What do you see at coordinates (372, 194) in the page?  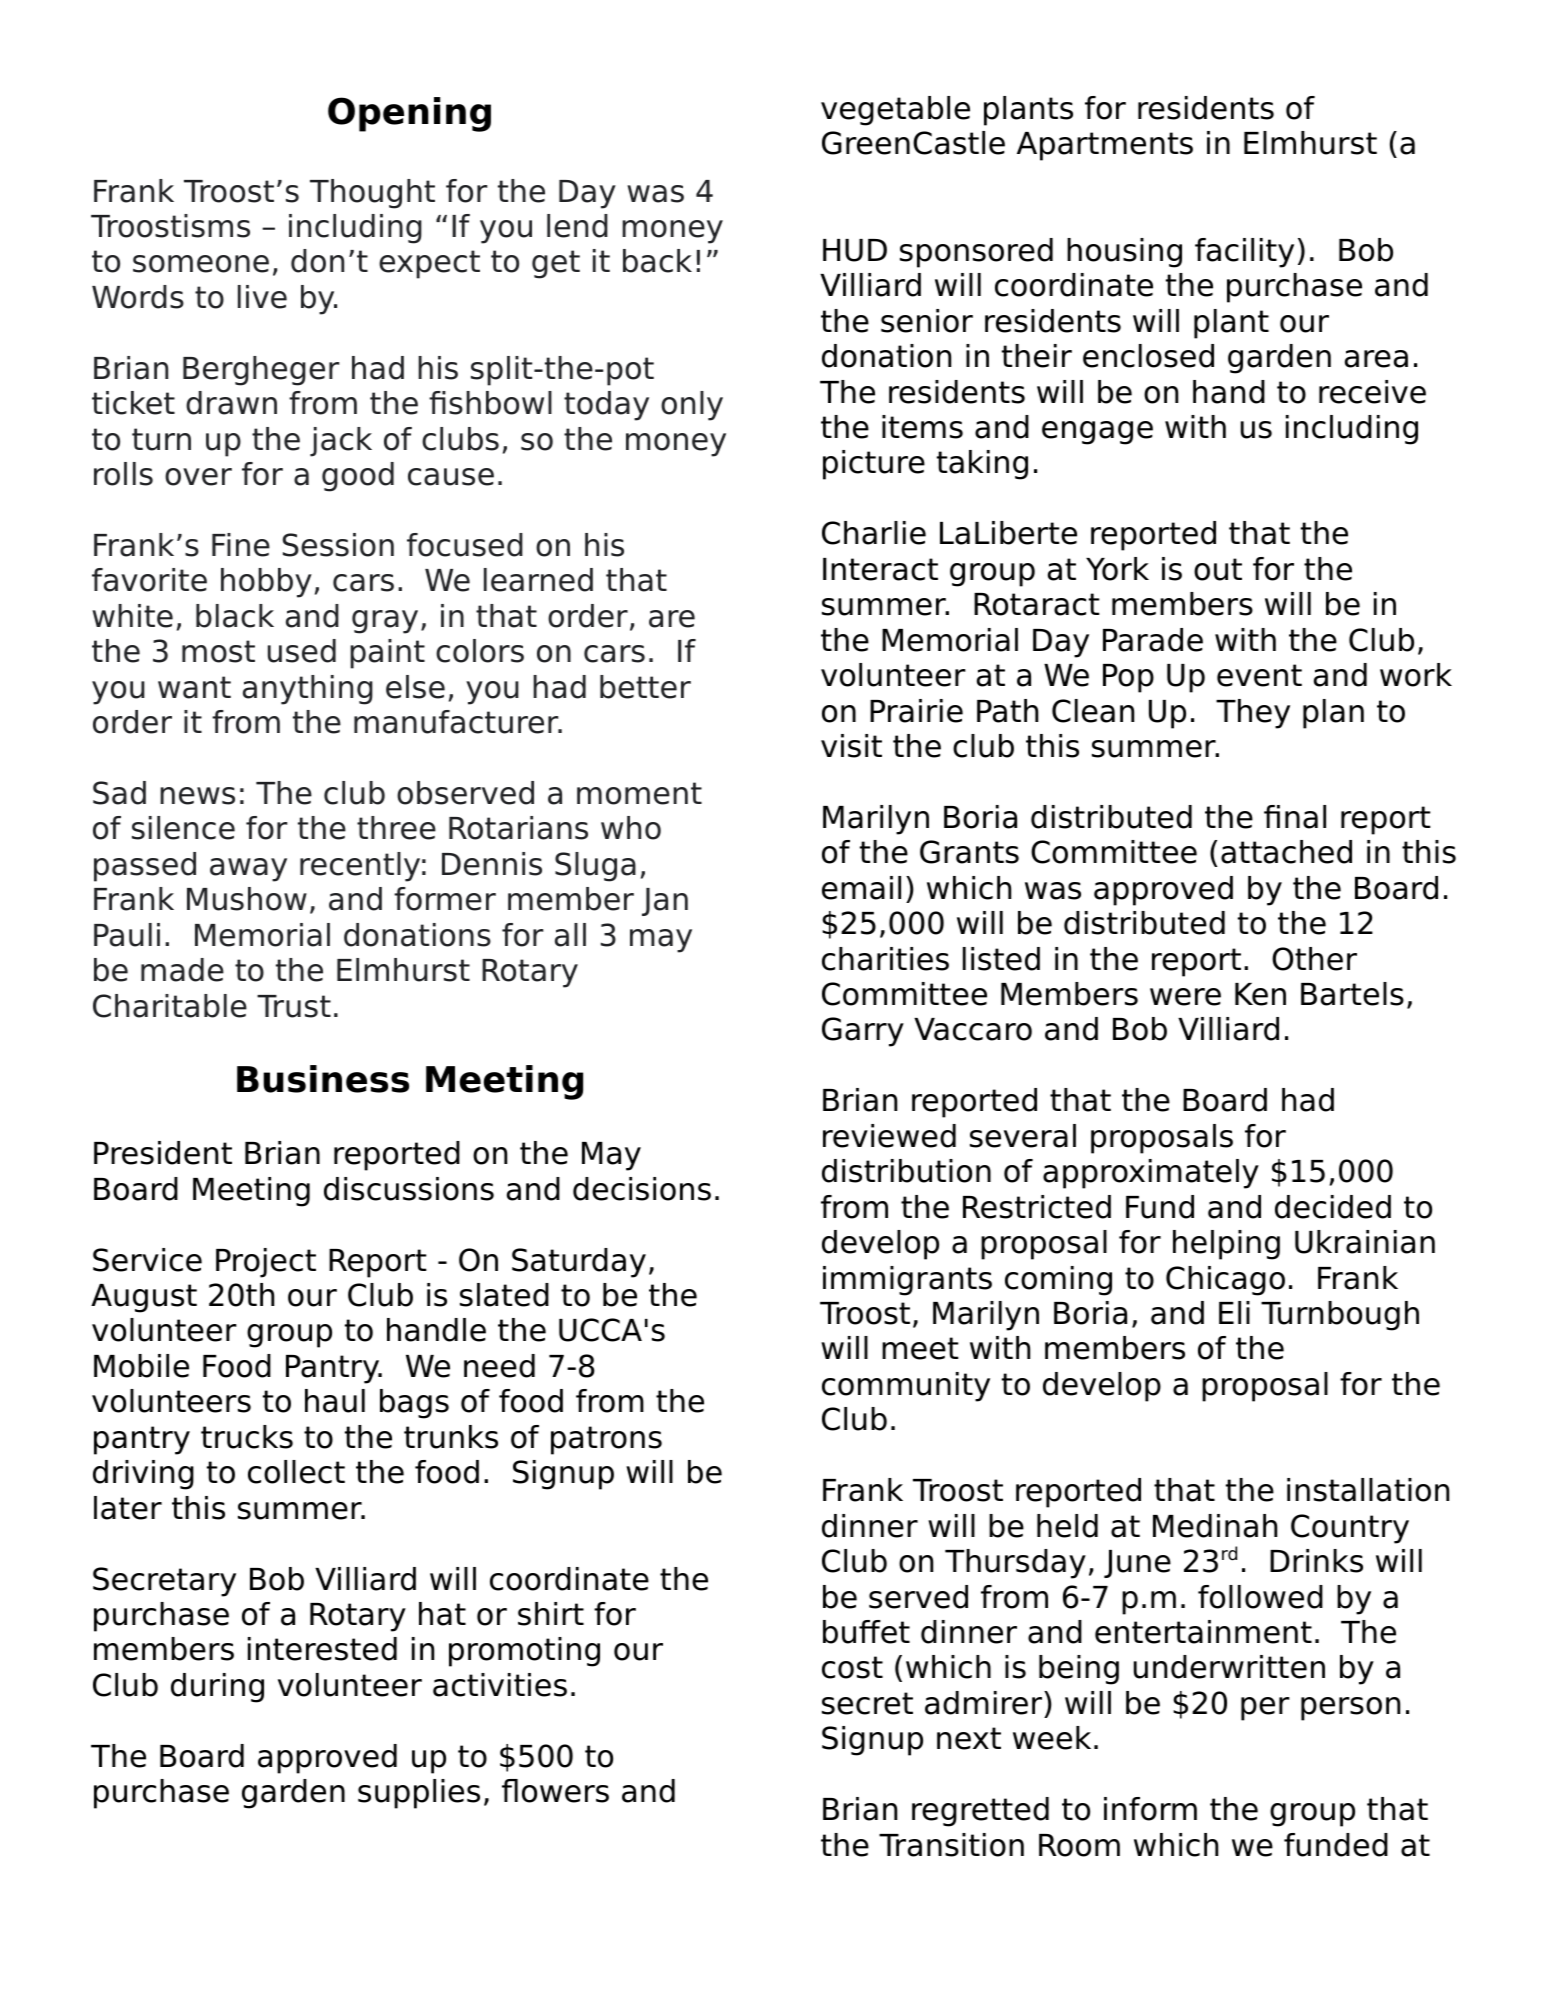 I see `Thought` at bounding box center [372, 194].
